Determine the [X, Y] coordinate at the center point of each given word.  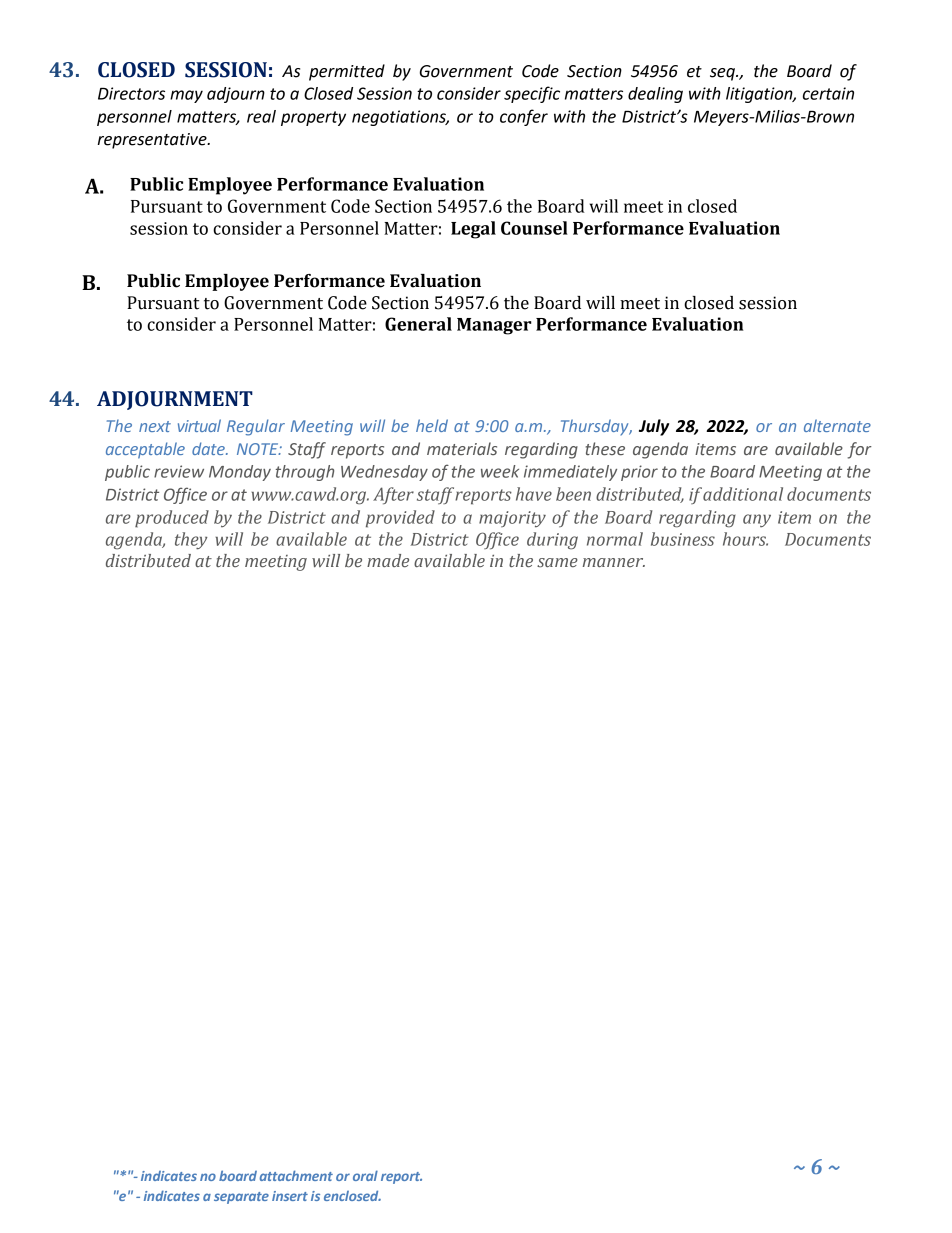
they [191, 541]
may [186, 96]
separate [241, 1198]
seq [723, 74]
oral [365, 1175]
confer [524, 117]
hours [745, 539]
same [557, 562]
